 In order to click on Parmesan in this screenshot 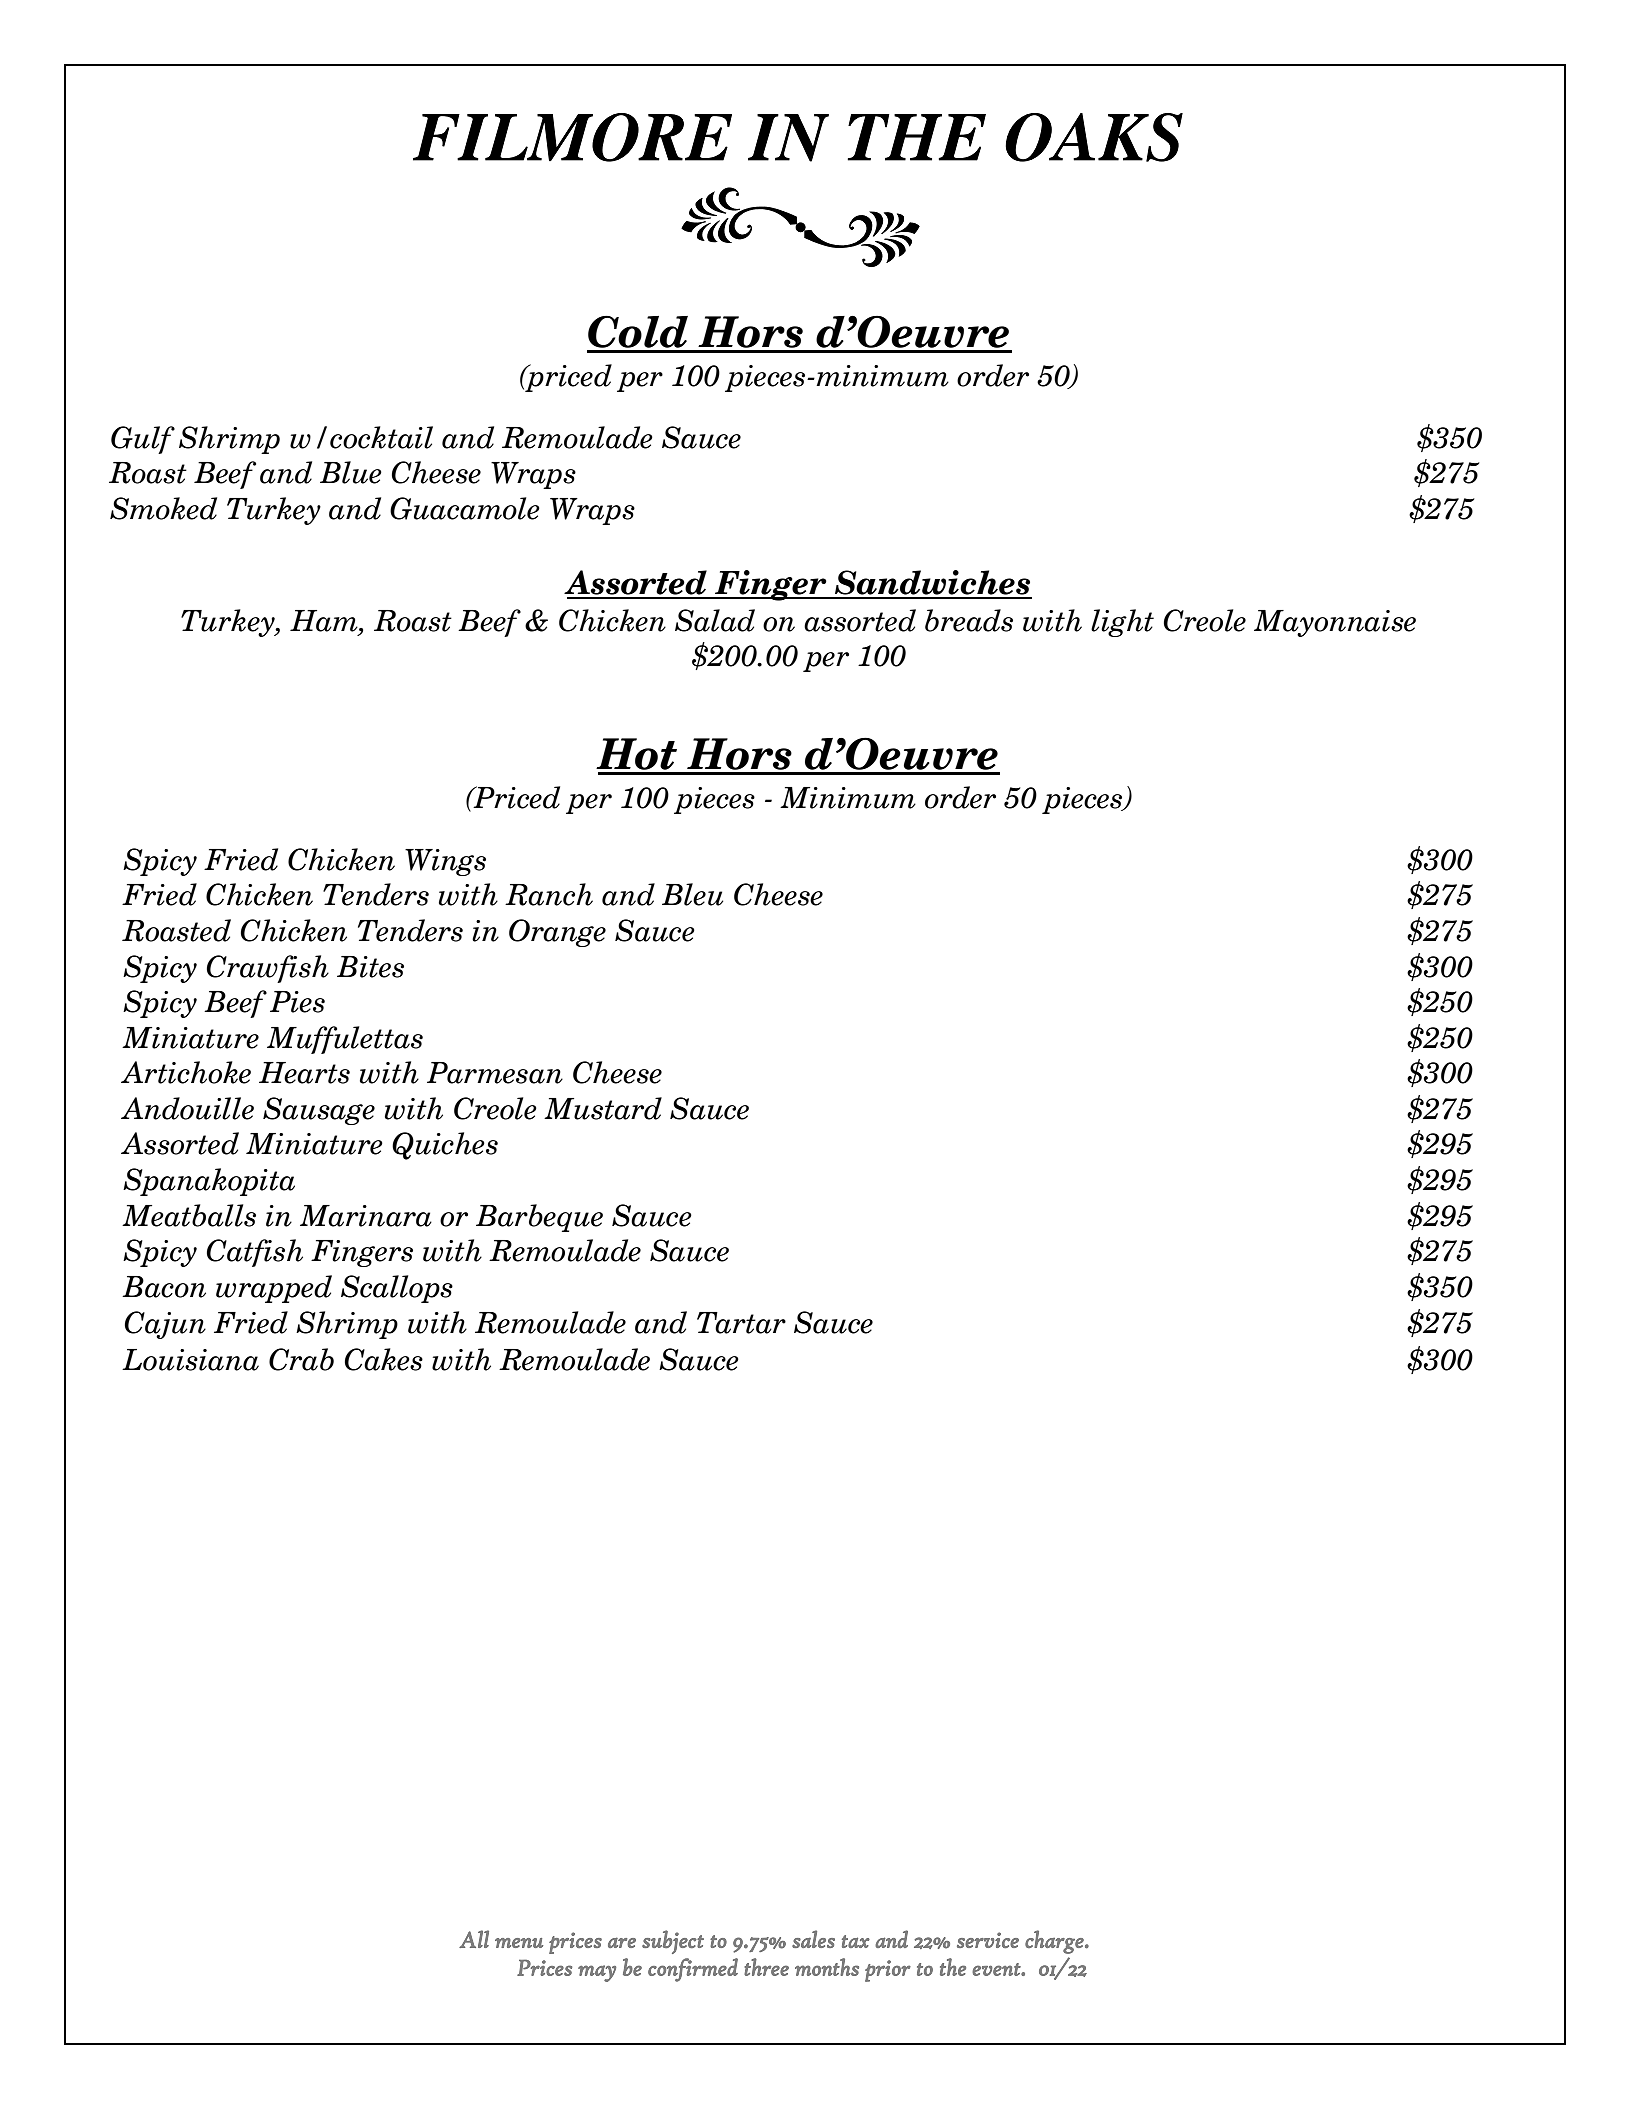, I will do `click(495, 1073)`.
